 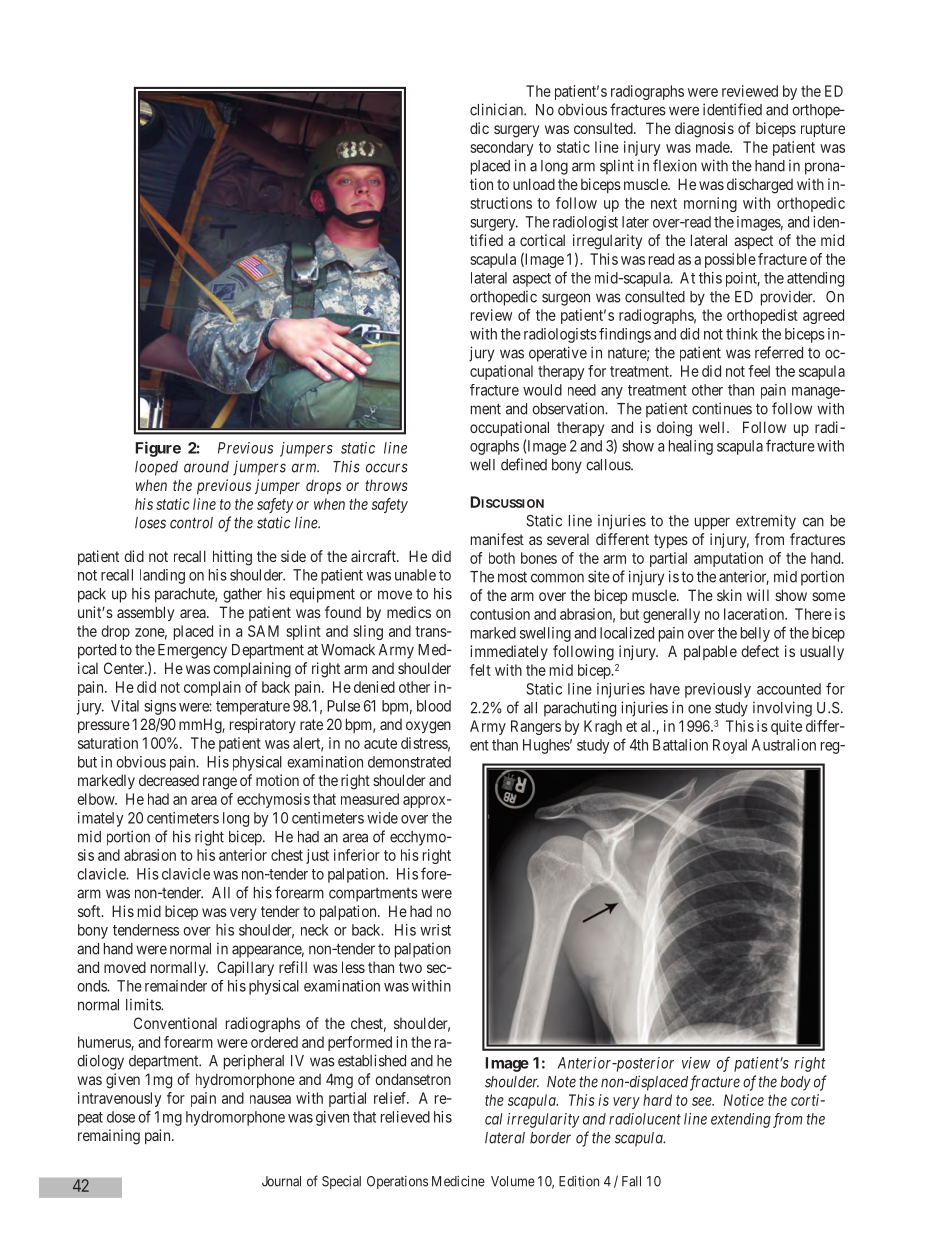 I want to click on Emergency, so click(x=192, y=651).
